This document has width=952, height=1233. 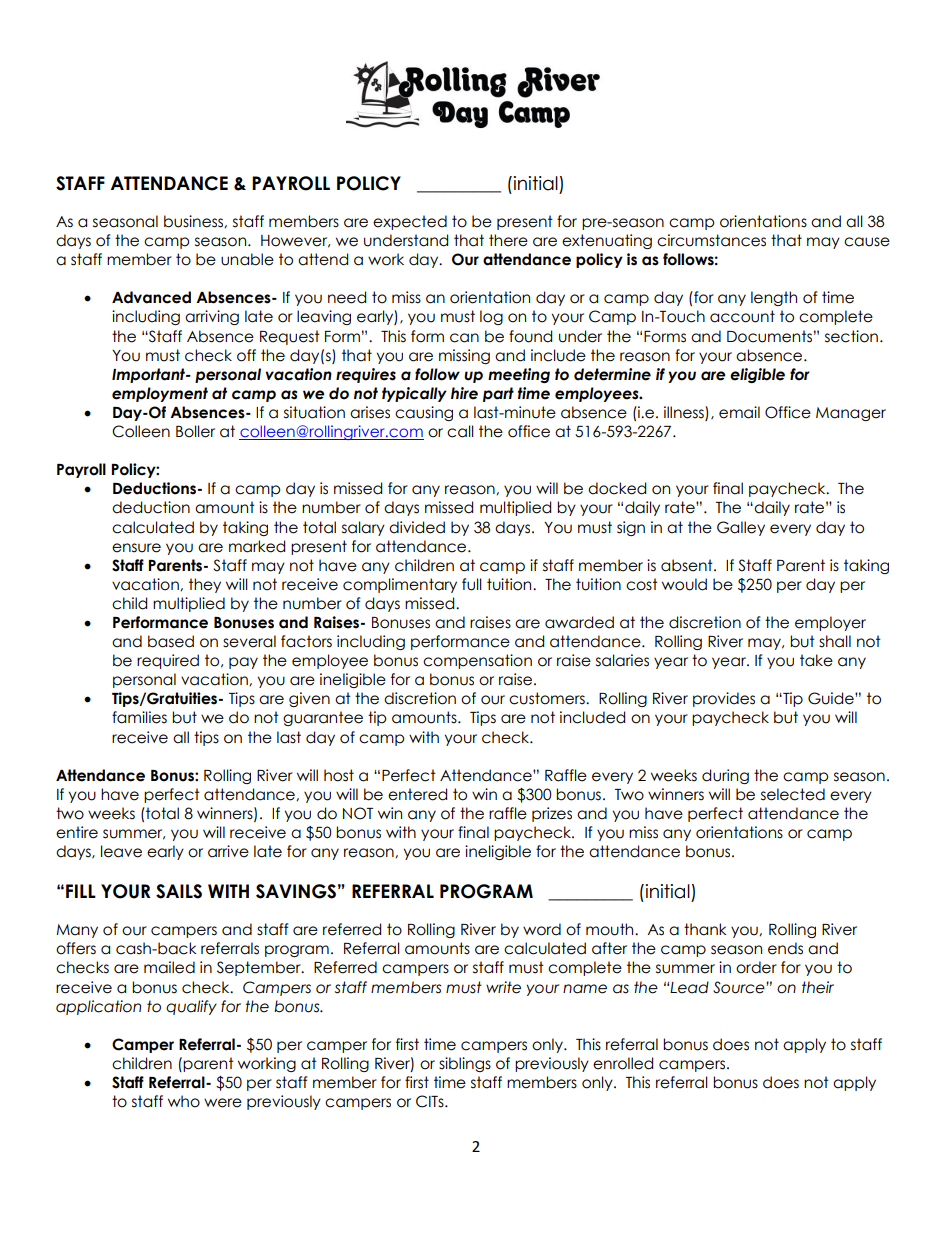 What do you see at coordinates (136, 548) in the document?
I see `ensure` at bounding box center [136, 548].
